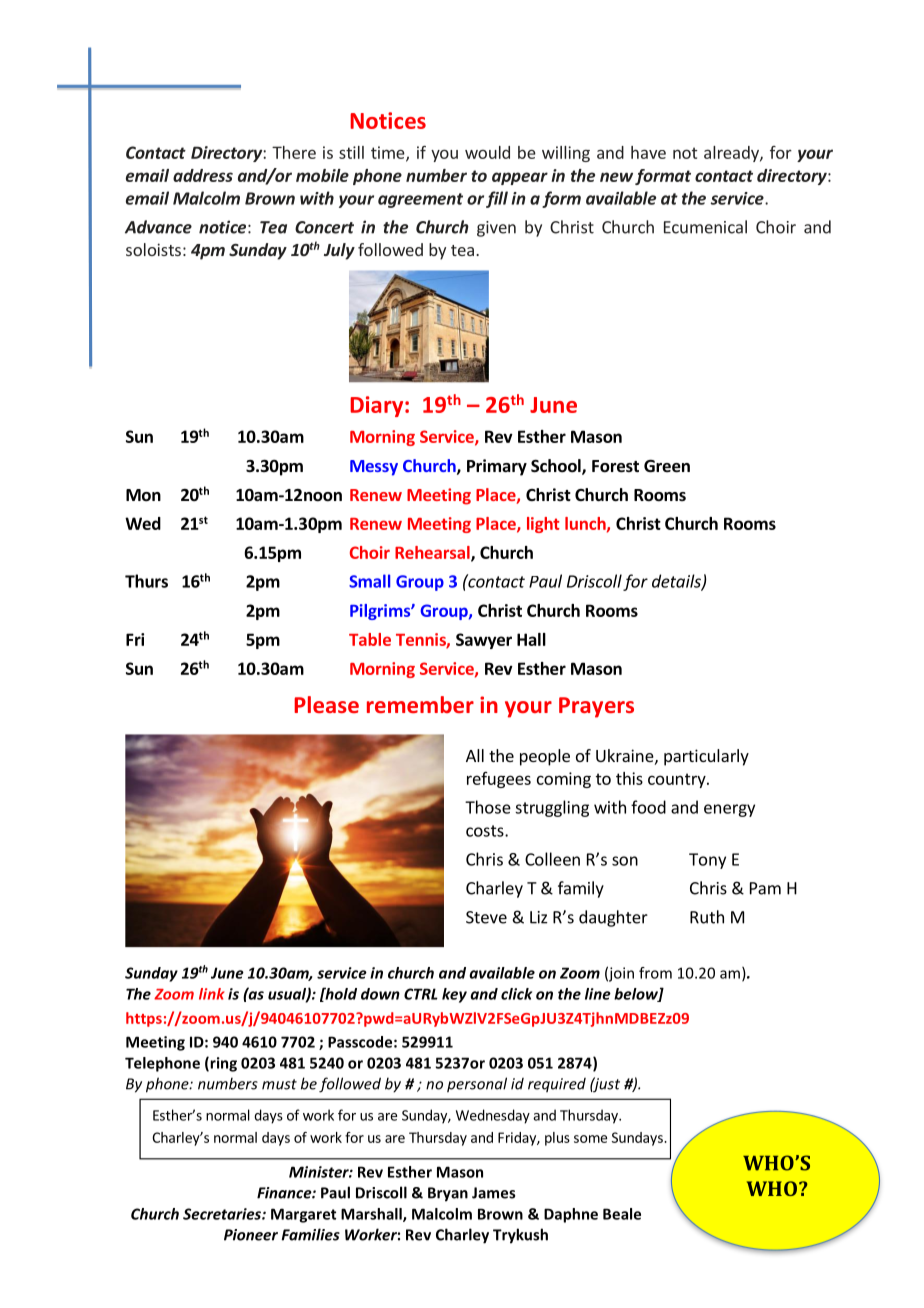 The image size is (924, 1308). I want to click on Bryan, so click(448, 1194).
